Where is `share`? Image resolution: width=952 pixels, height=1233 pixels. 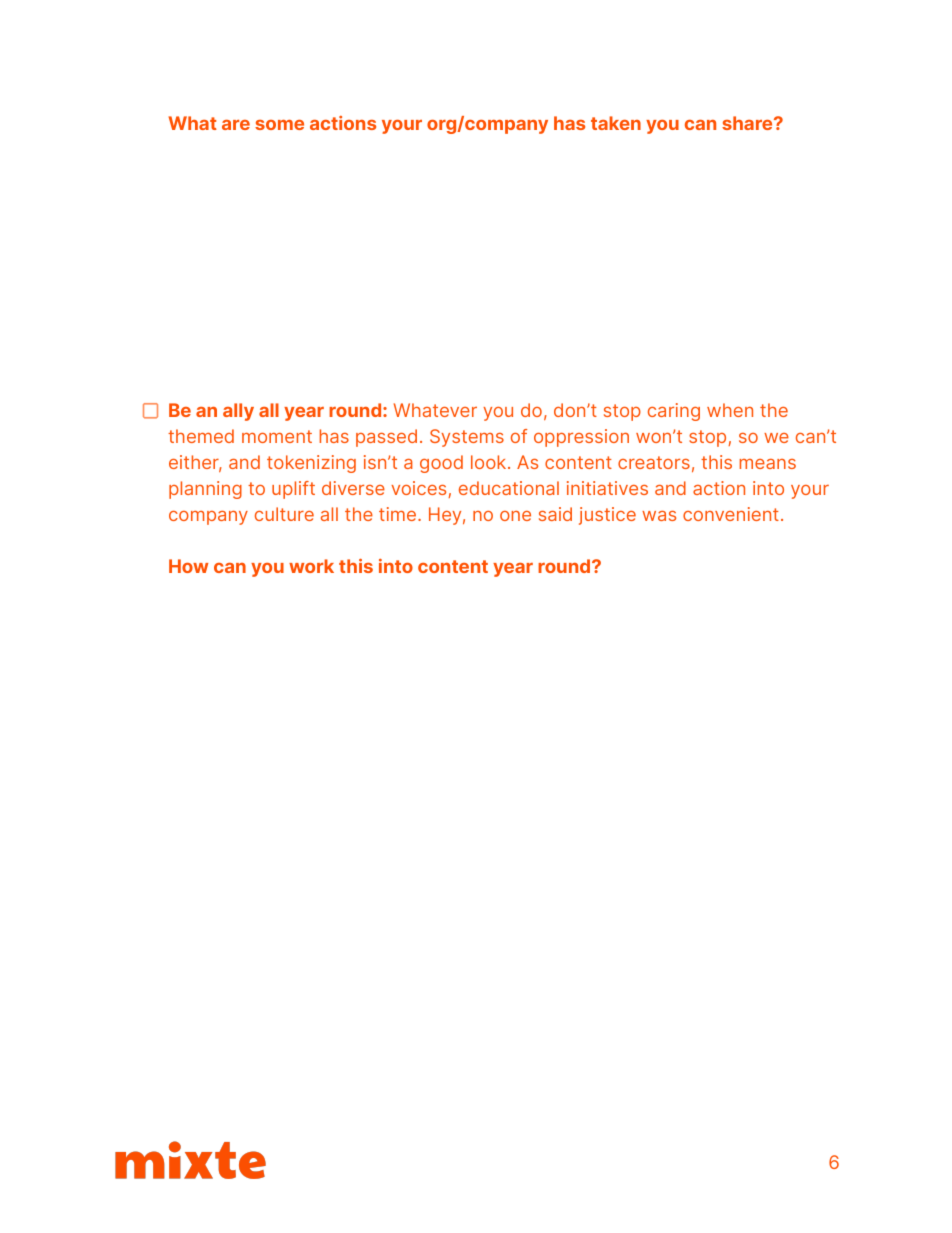
share is located at coordinates (748, 123).
